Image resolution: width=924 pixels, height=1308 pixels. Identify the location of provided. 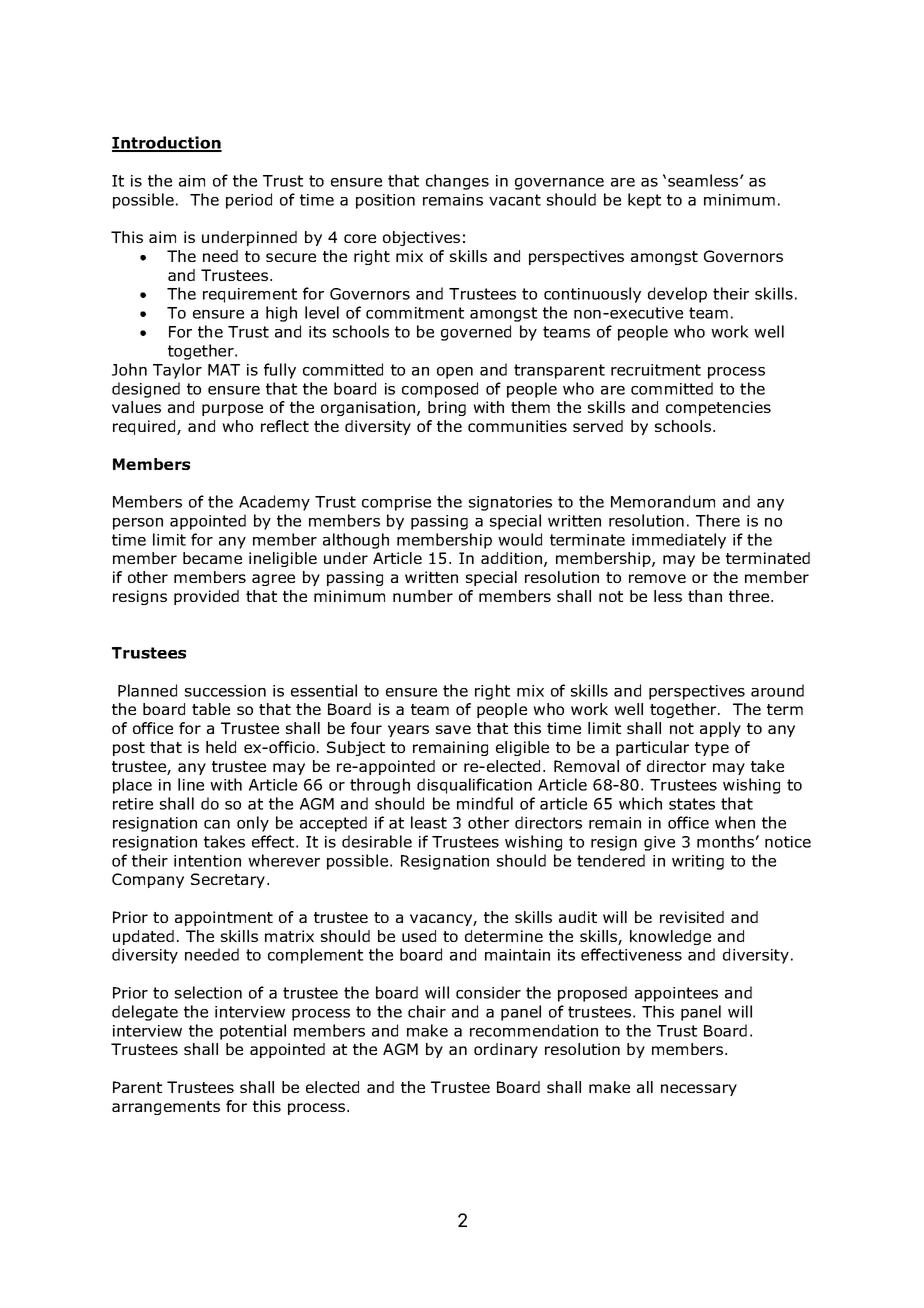
(206, 597).
